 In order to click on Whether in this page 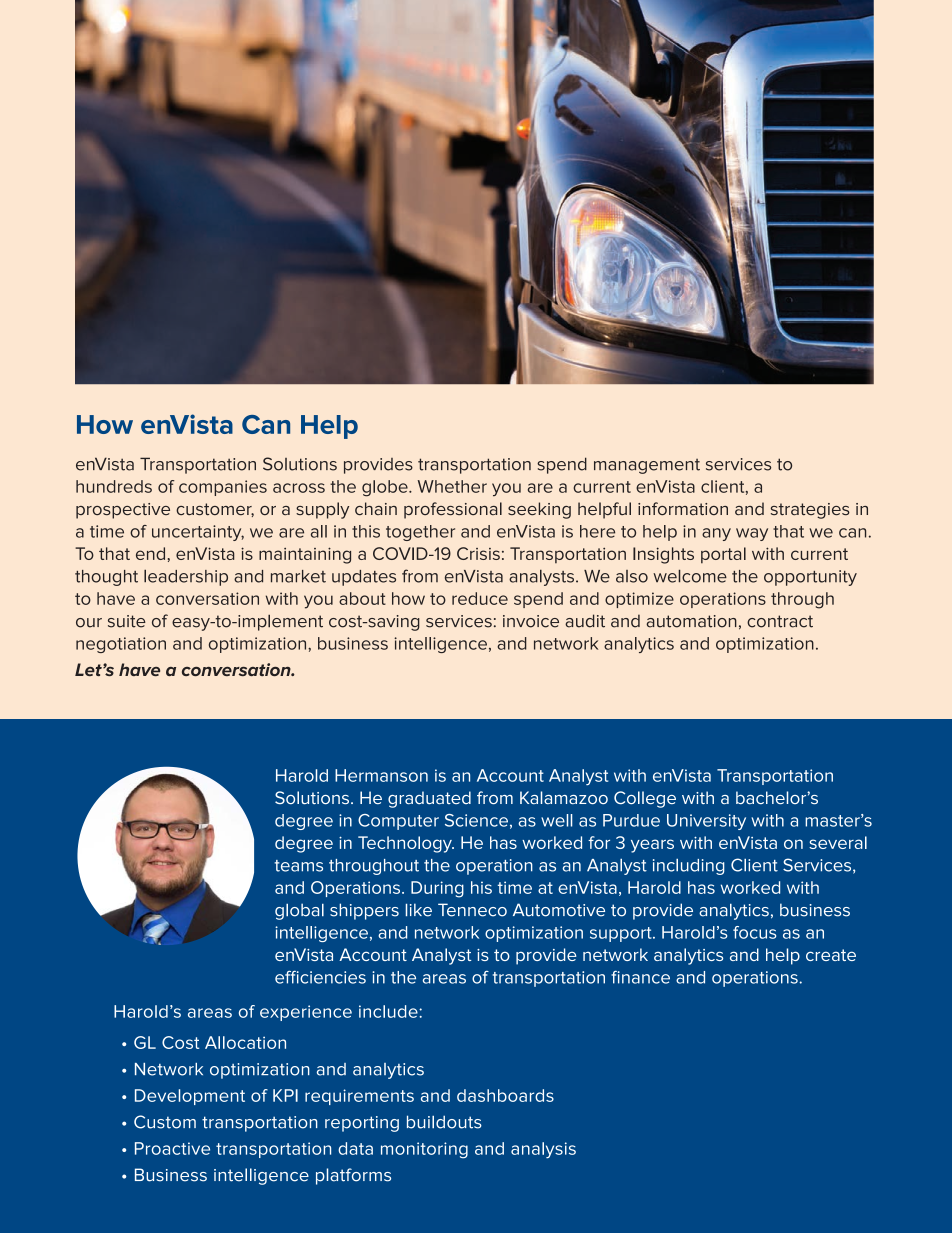, I will do `click(452, 486)`.
